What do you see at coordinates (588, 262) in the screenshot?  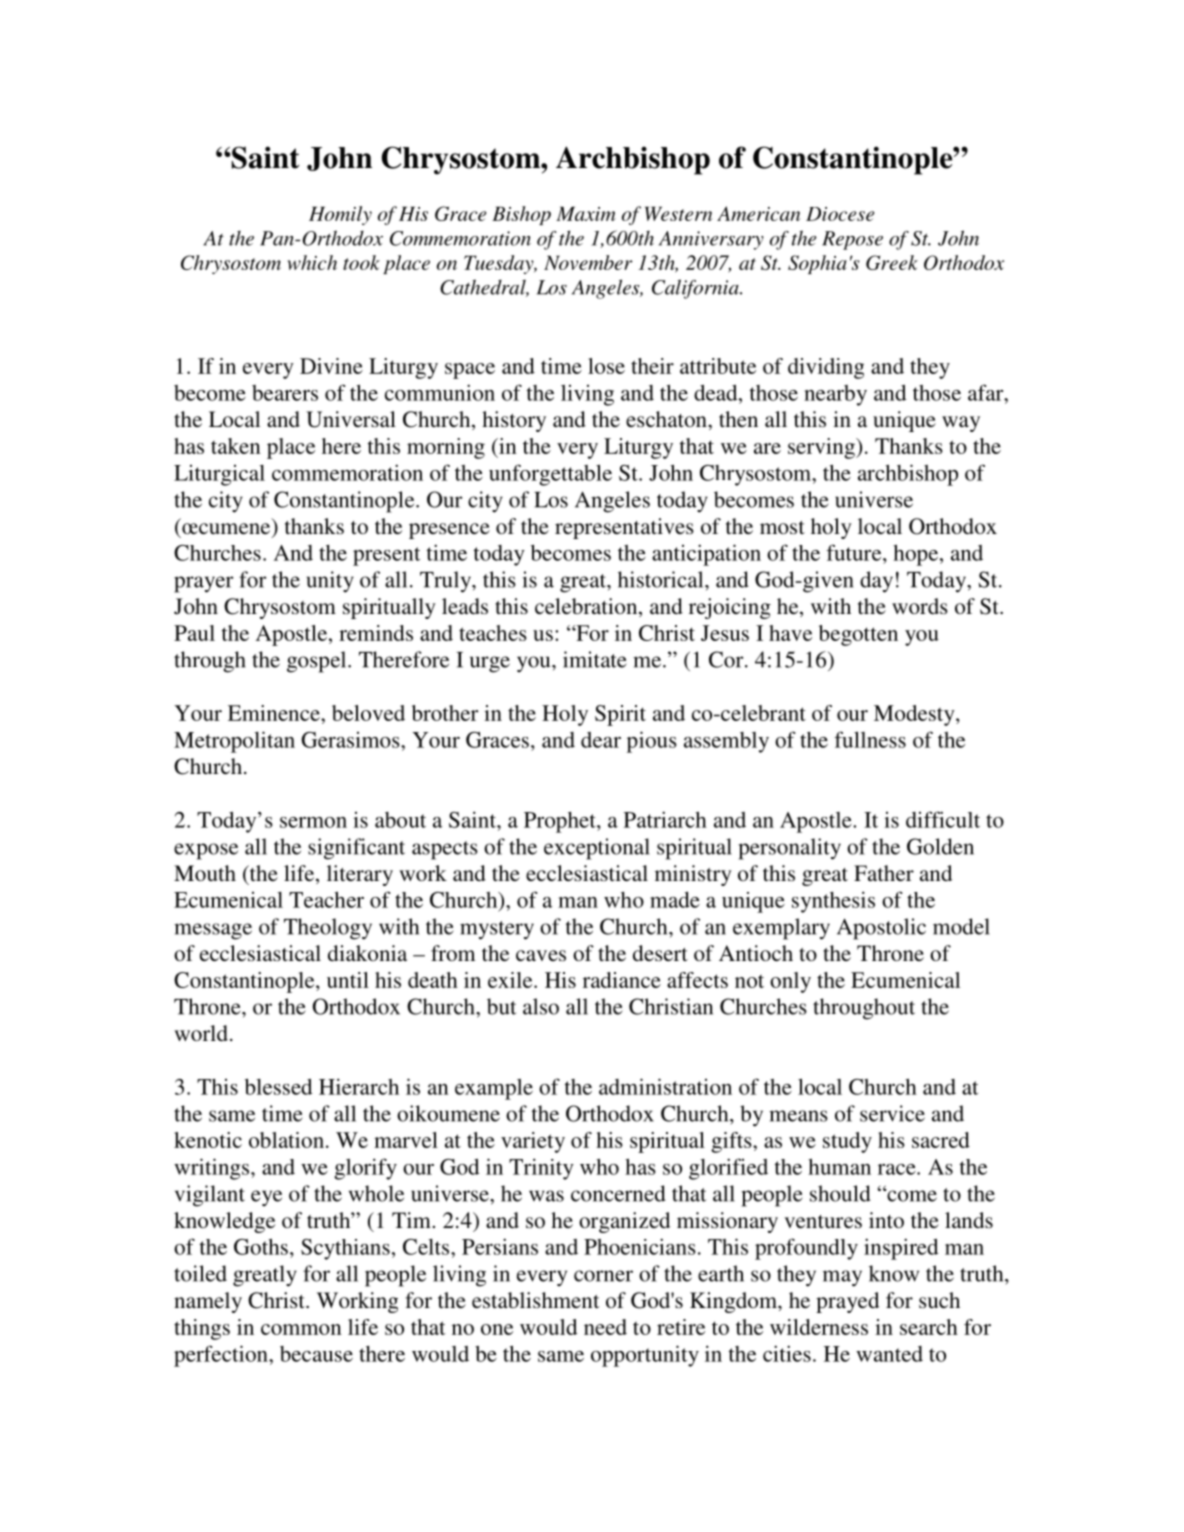 I see `November` at bounding box center [588, 262].
